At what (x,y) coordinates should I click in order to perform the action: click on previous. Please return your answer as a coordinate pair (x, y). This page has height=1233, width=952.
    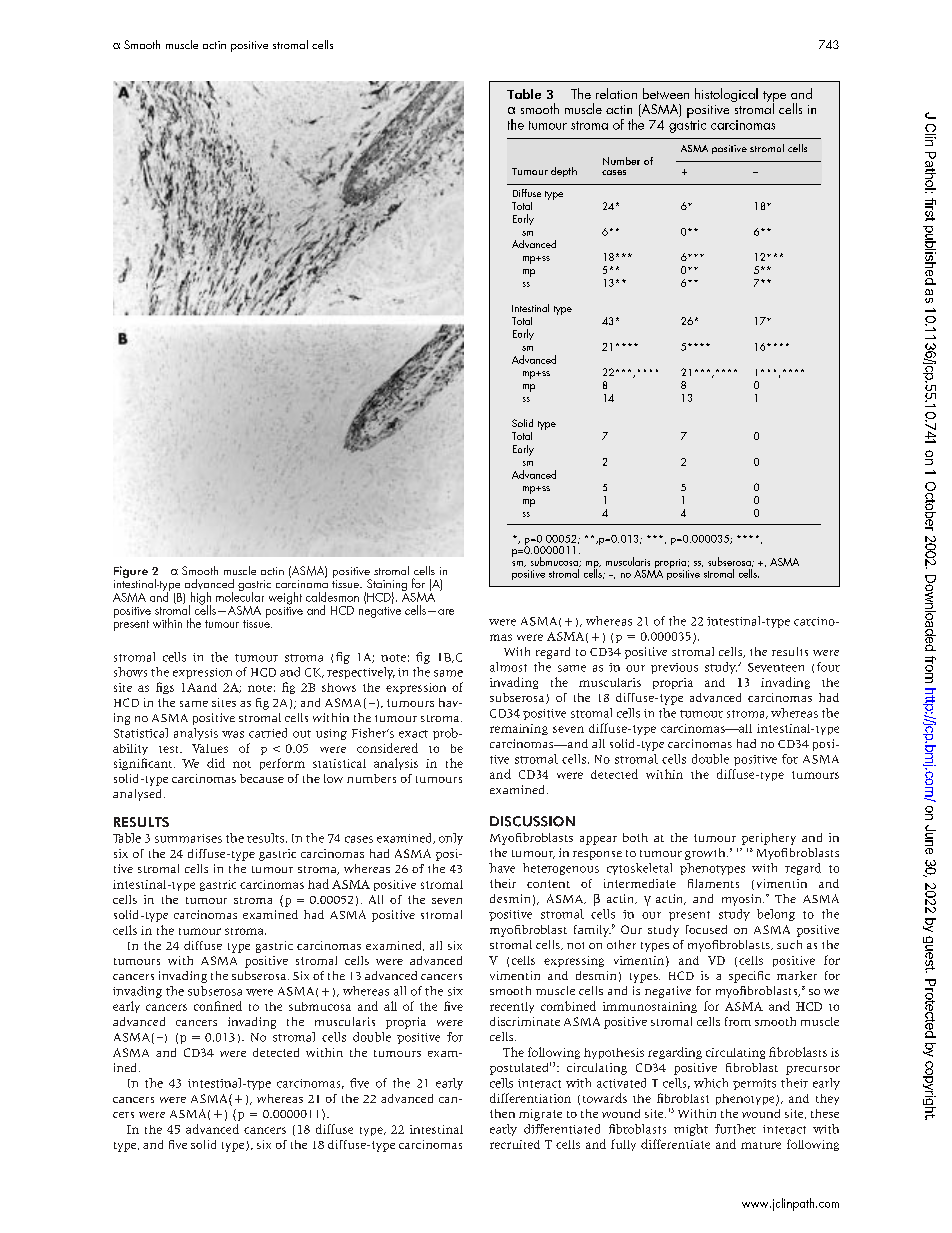
    Looking at the image, I should click on (674, 668).
